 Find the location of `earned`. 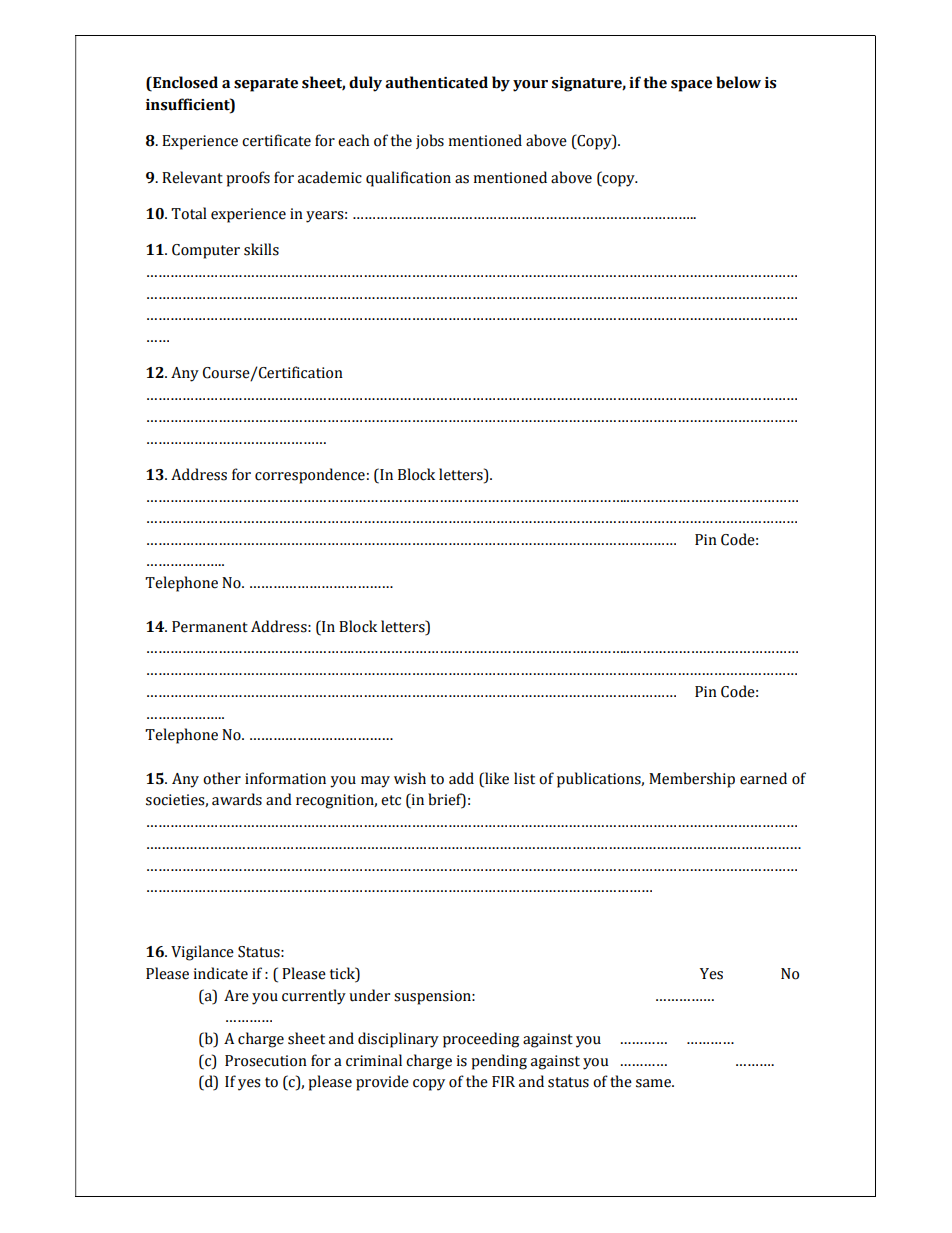

earned is located at coordinates (763, 778).
